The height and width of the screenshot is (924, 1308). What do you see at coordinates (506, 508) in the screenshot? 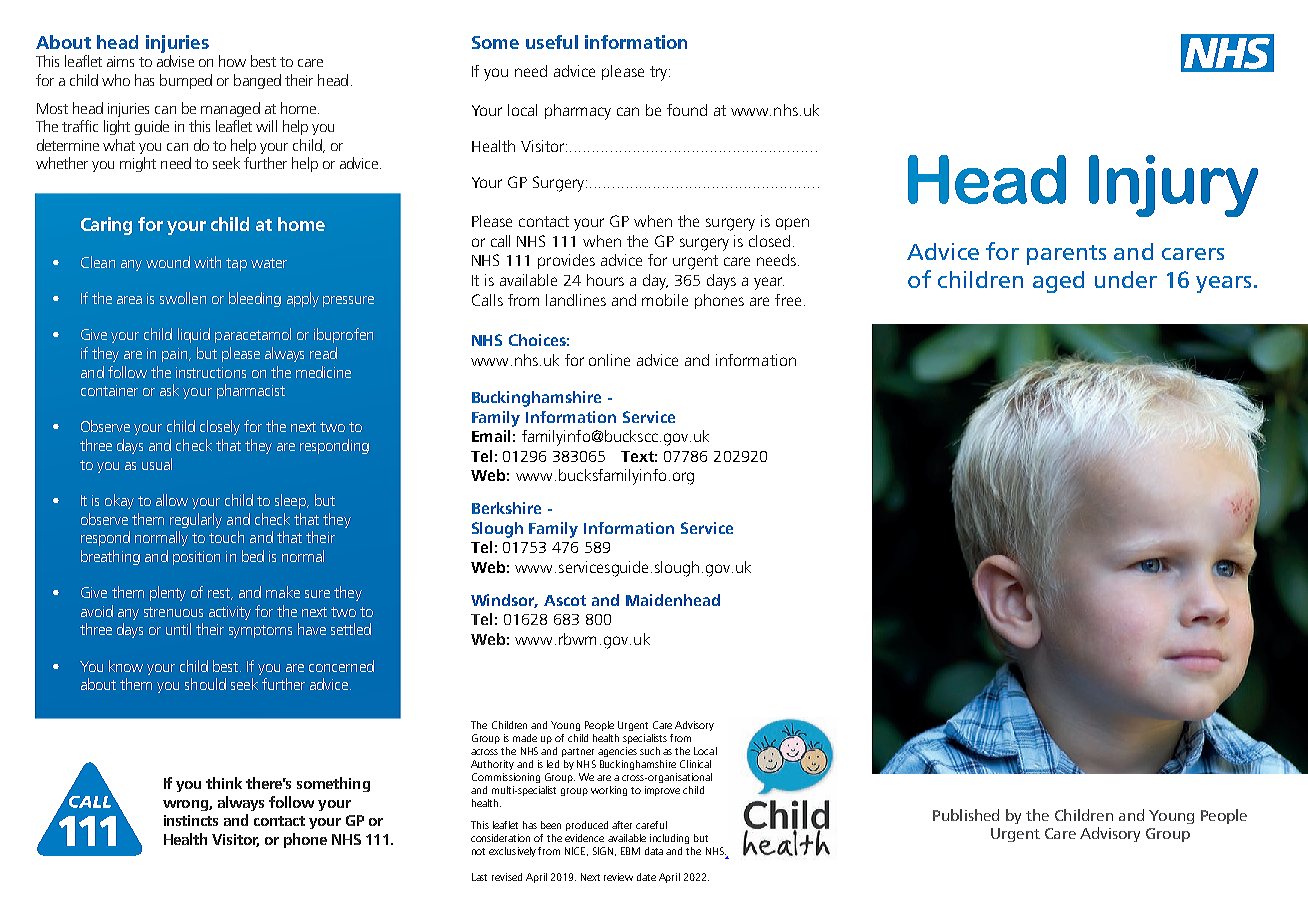
I see `Berkshire` at bounding box center [506, 508].
